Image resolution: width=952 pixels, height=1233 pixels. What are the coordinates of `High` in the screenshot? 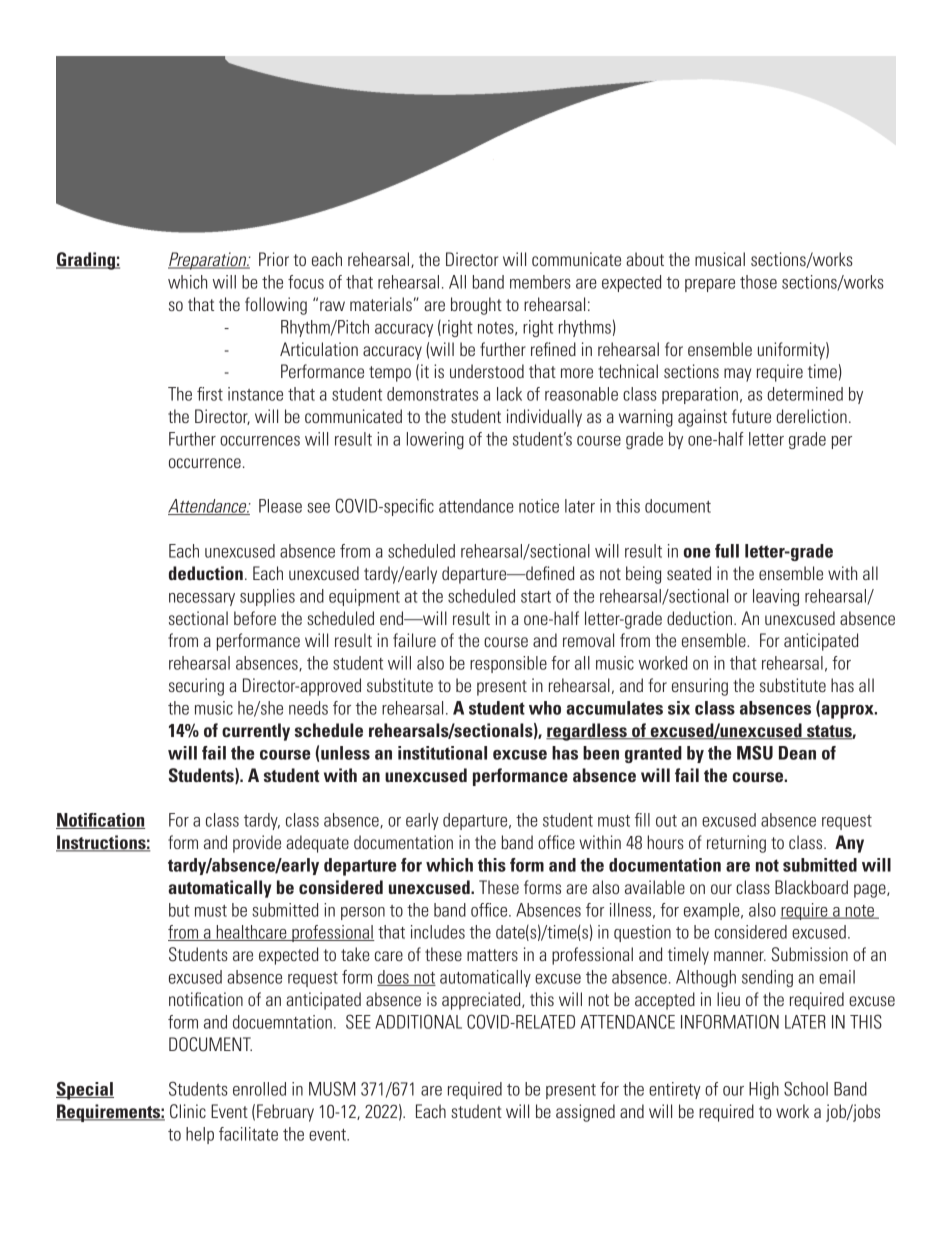 It's located at (764, 1090).
